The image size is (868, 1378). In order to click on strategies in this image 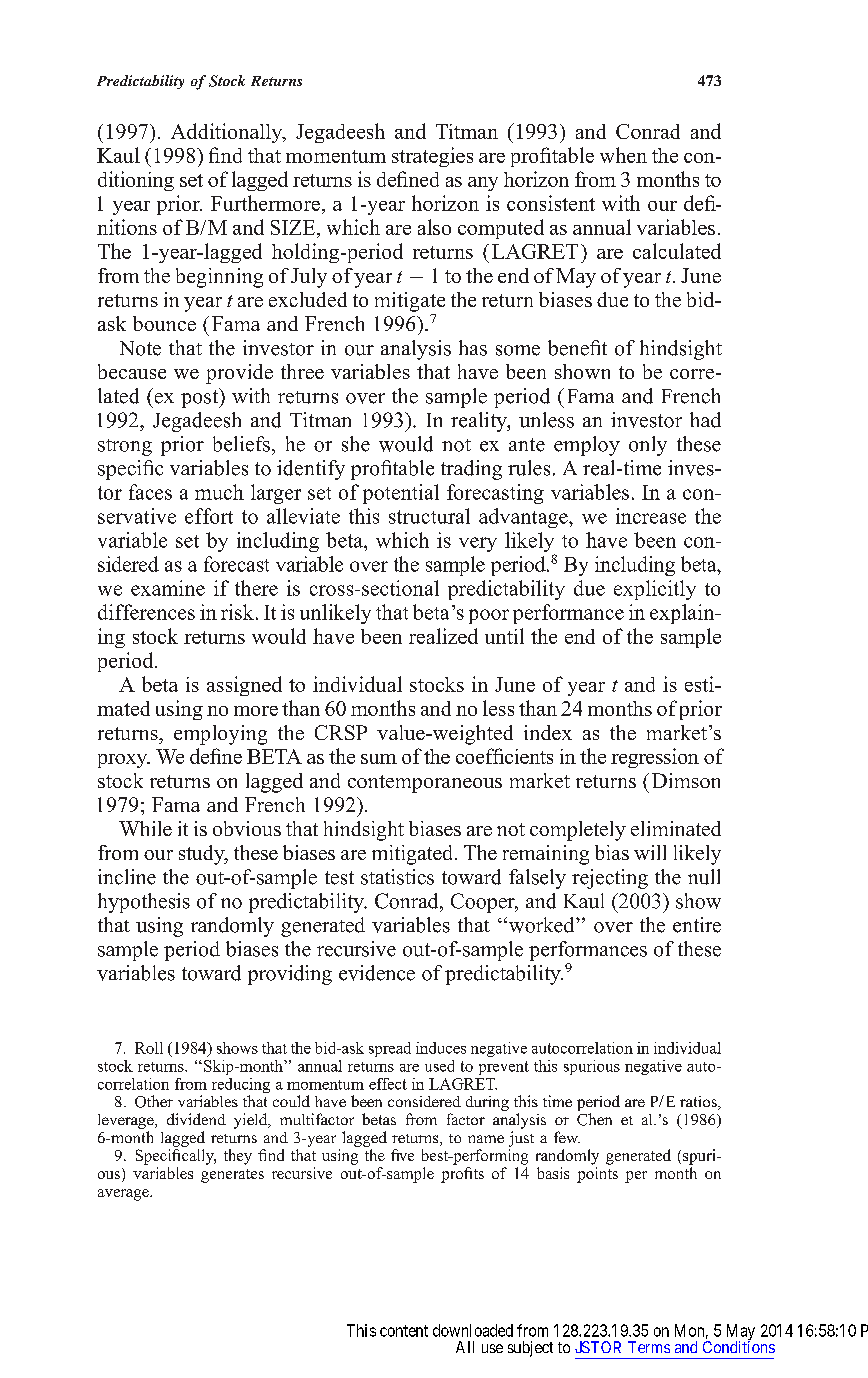, I will do `click(432, 157)`.
